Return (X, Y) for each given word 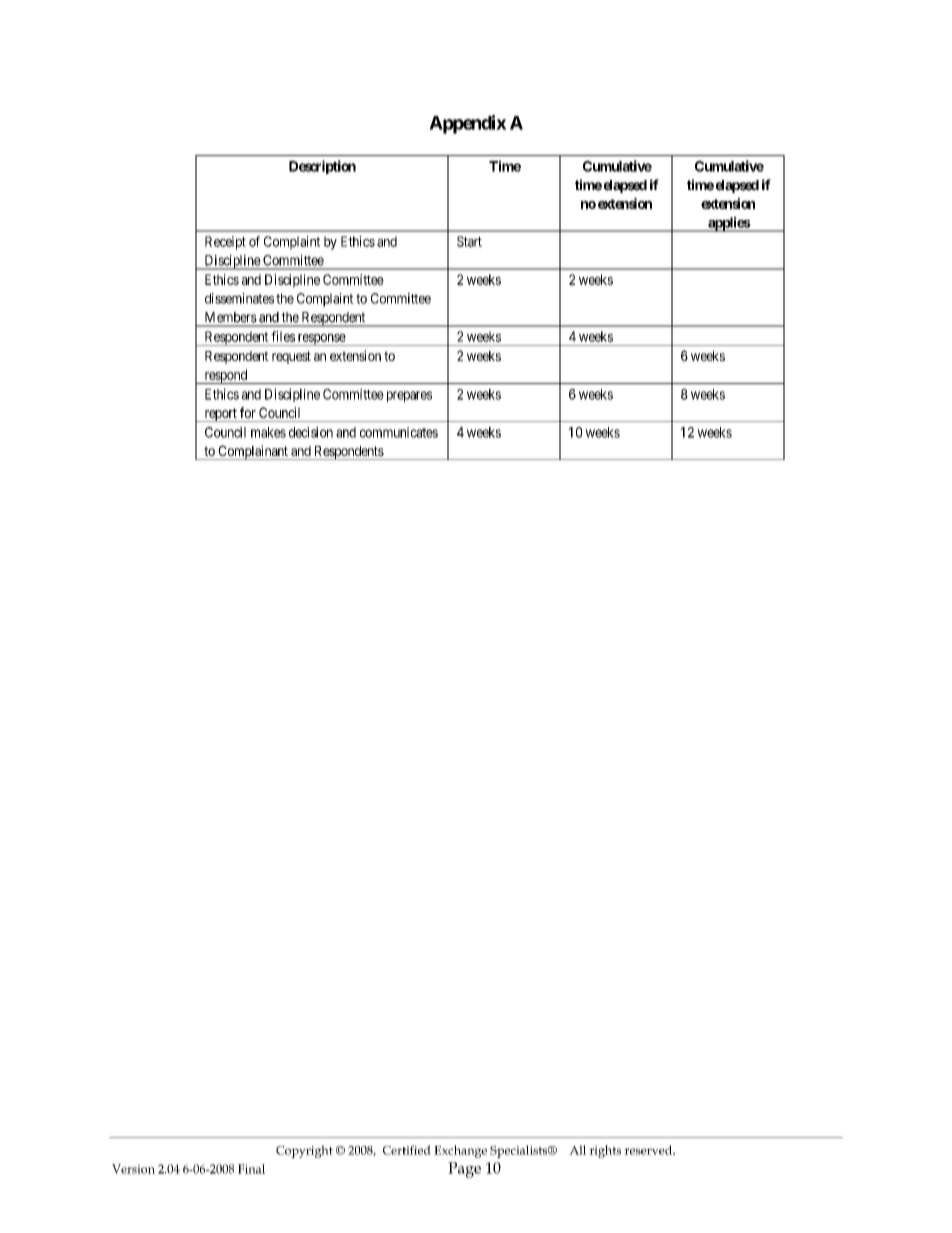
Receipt (225, 243)
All (577, 1150)
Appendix (468, 124)
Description (322, 167)
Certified (407, 1150)
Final (251, 1169)
